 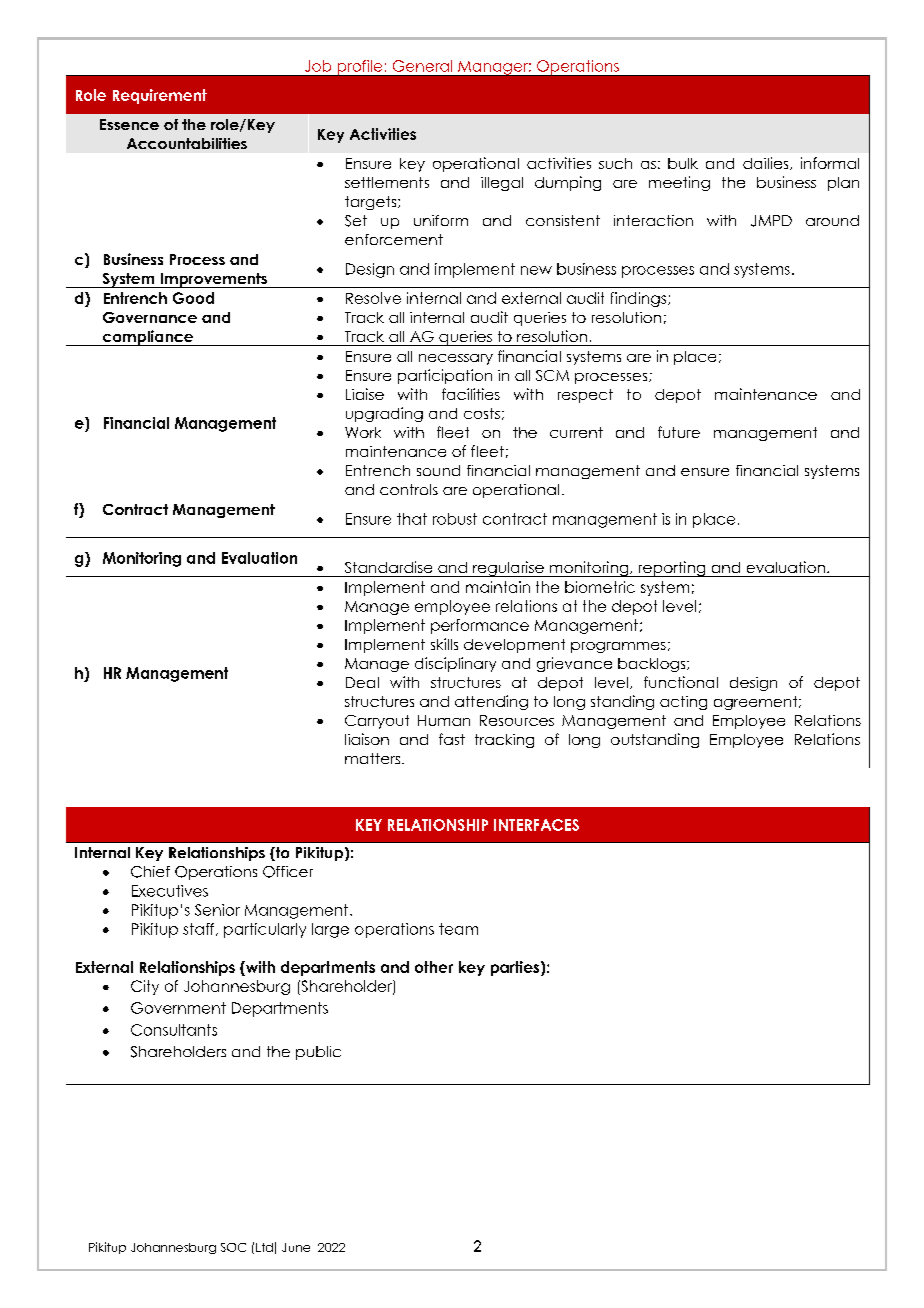 I want to click on General, so click(x=422, y=66).
